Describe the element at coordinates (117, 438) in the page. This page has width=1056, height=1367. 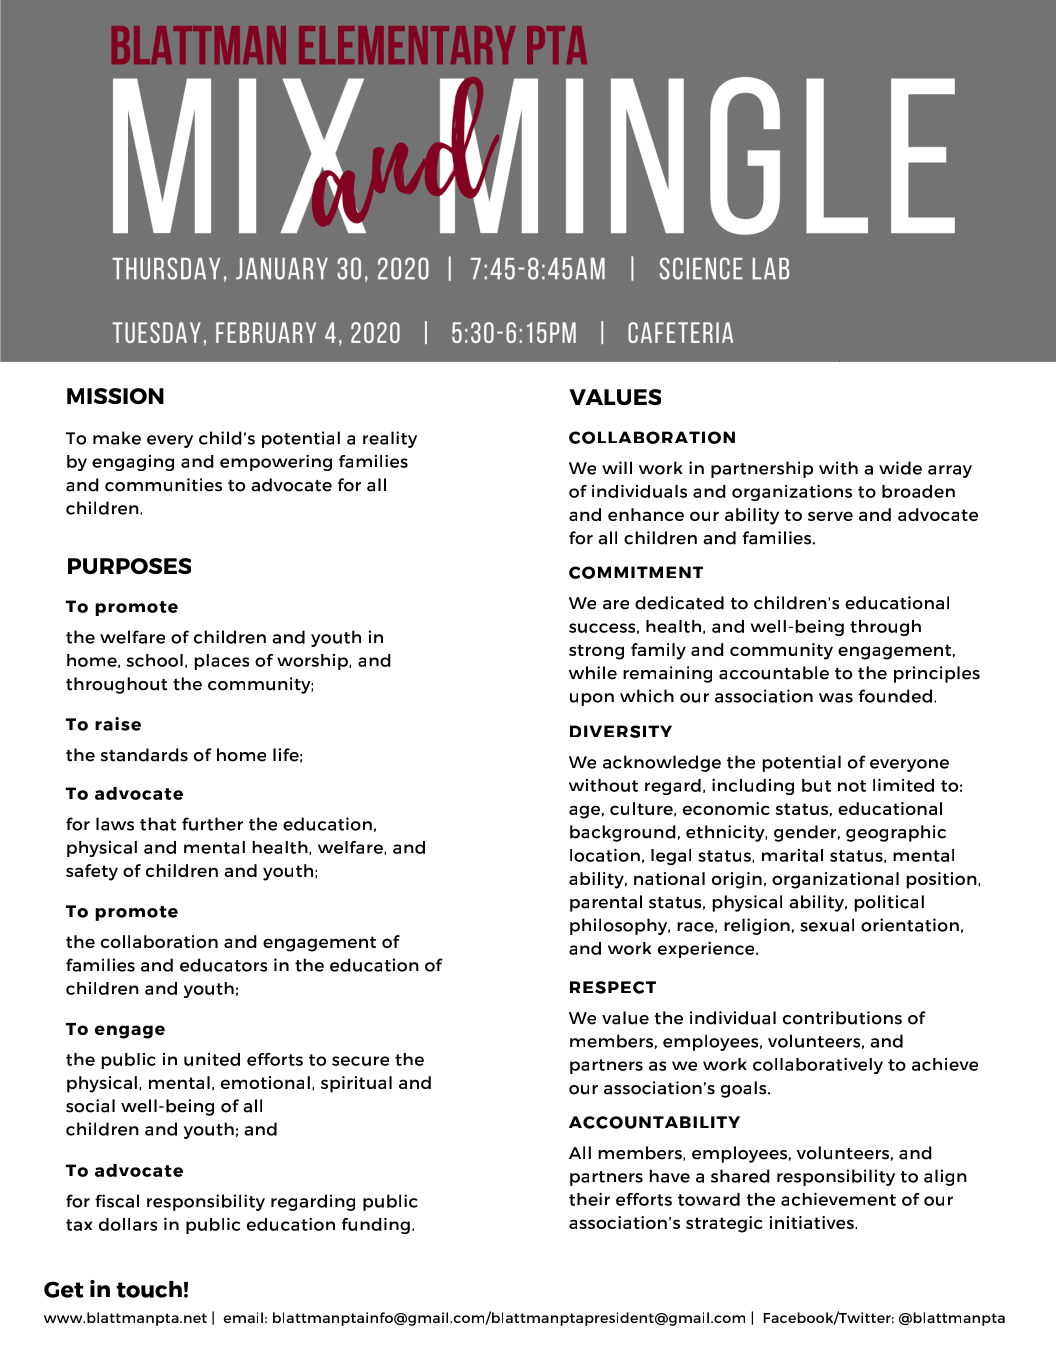
I see `make` at that location.
